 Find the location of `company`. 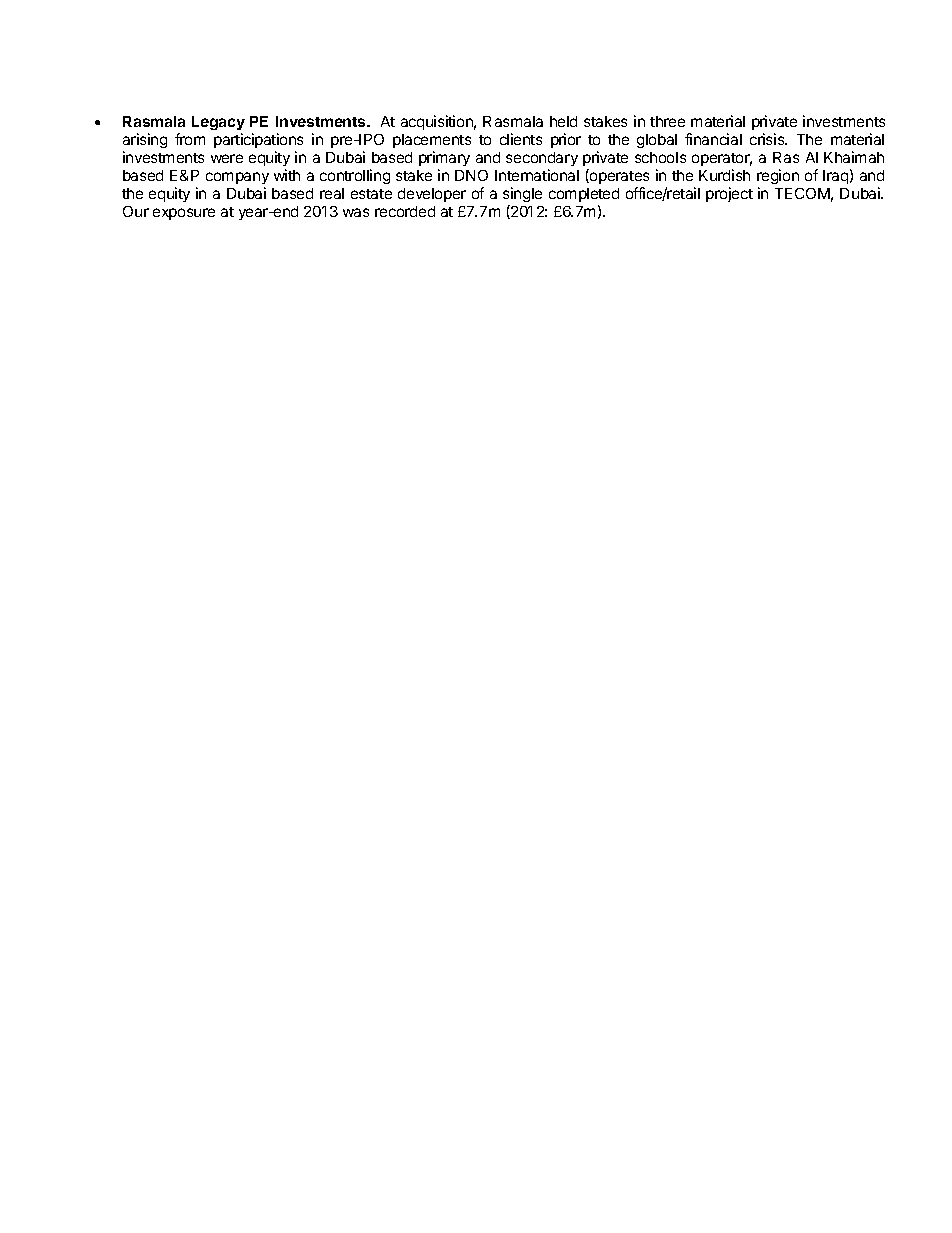

company is located at coordinates (237, 178).
